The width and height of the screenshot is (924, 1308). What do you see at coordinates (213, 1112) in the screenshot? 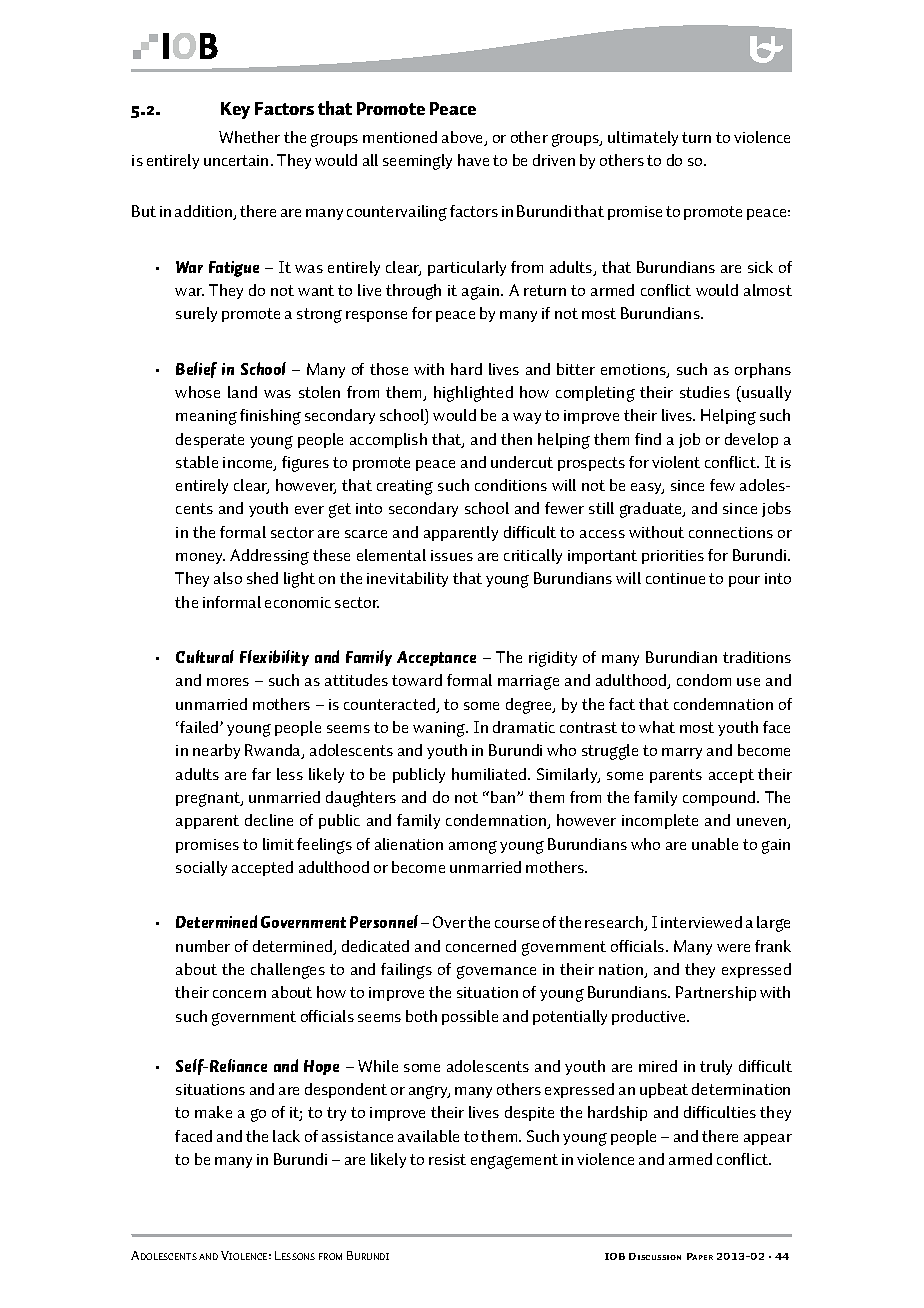
I see `make` at bounding box center [213, 1112].
